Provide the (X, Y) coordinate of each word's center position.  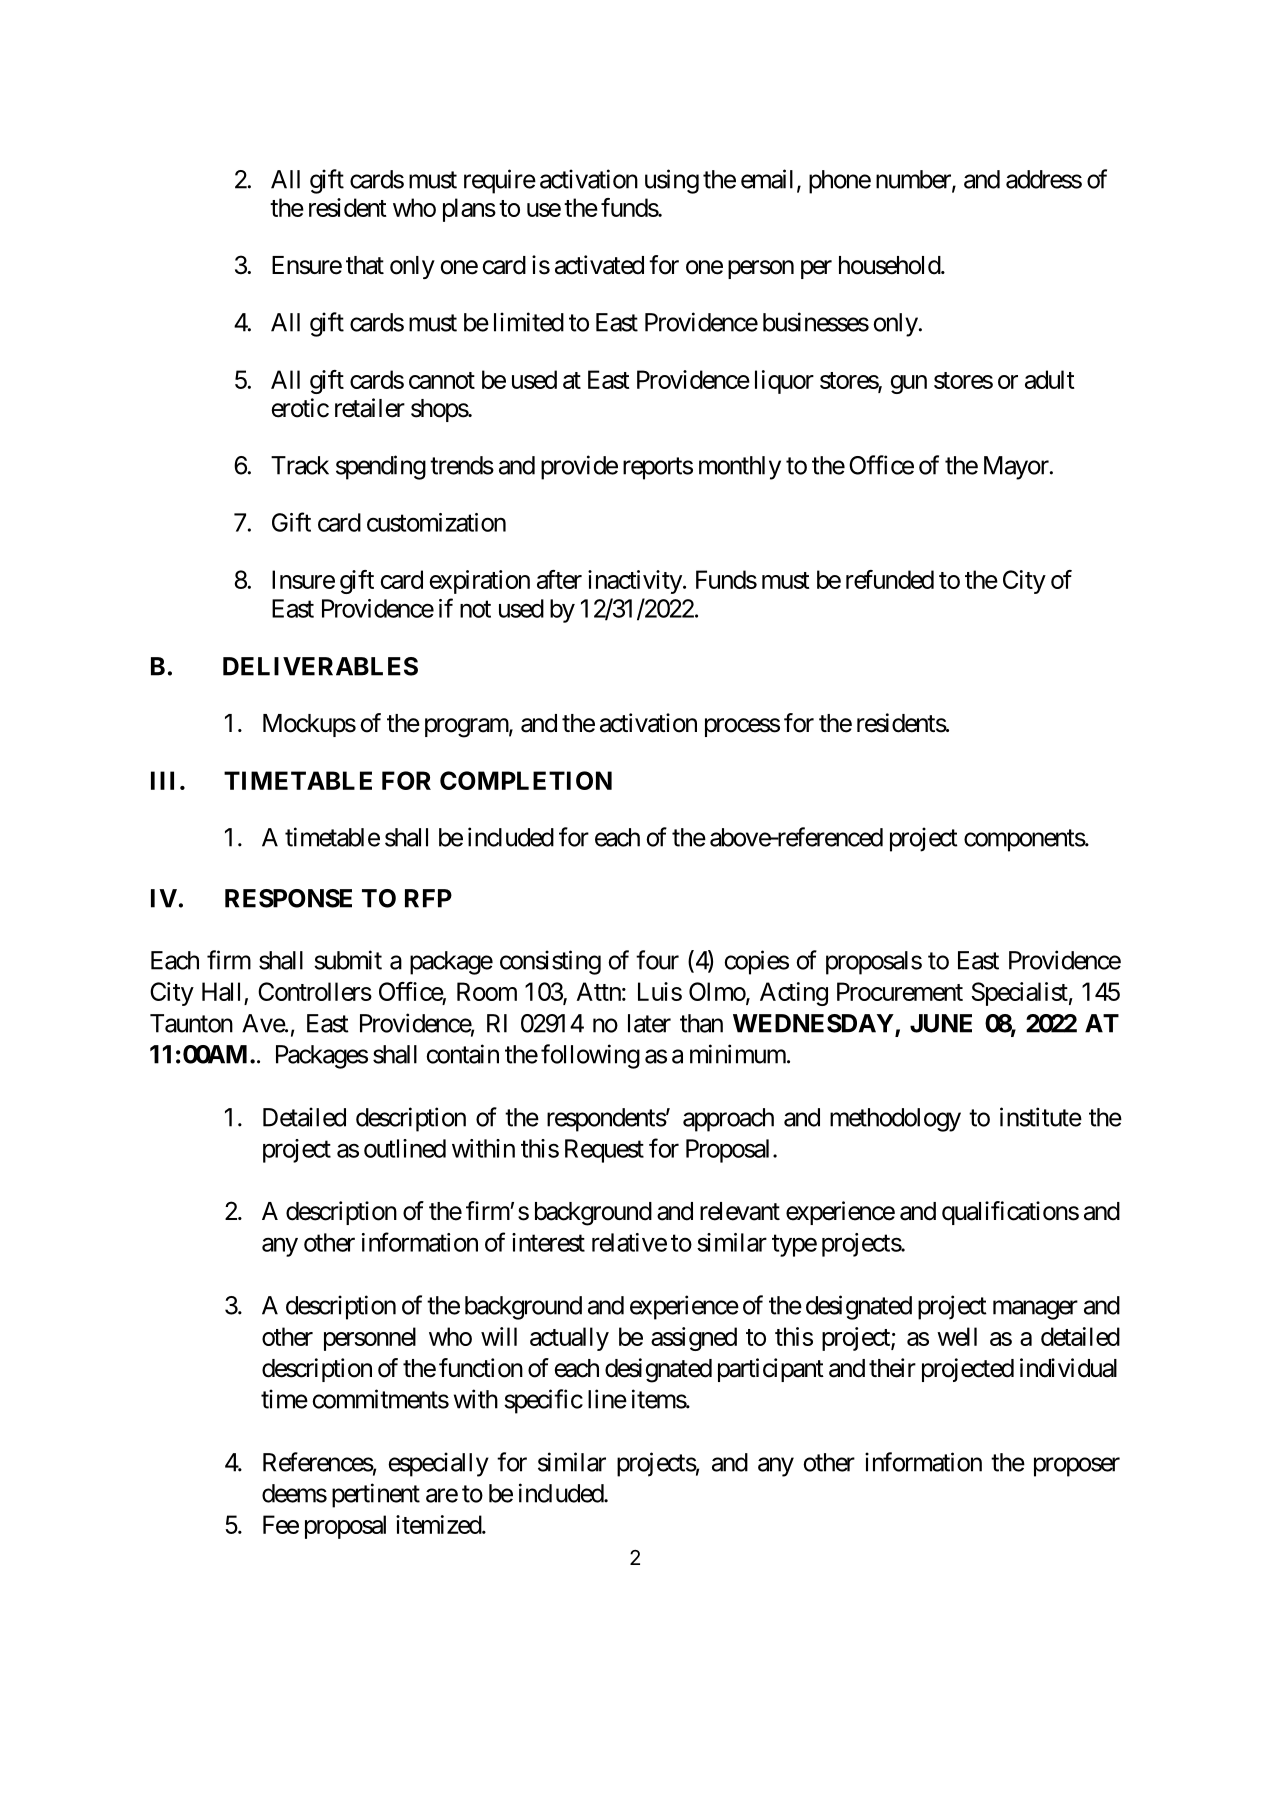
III (162, 780)
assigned (694, 1339)
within (483, 1148)
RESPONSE (288, 898)
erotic (300, 408)
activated (599, 265)
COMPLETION (526, 780)
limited (529, 322)
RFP (428, 898)
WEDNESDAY (814, 1024)
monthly (740, 468)
